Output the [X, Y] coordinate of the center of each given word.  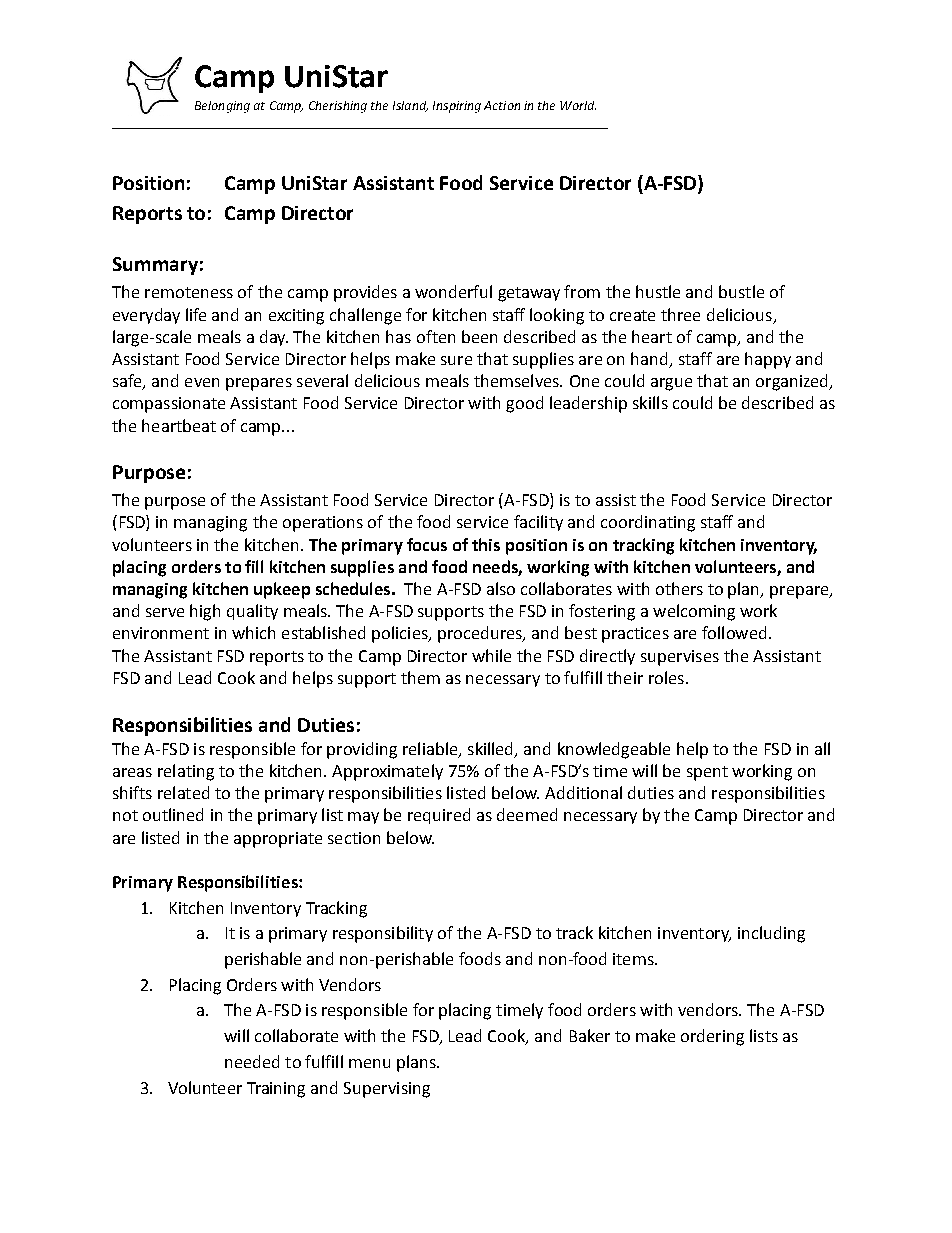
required [439, 816]
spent [707, 773]
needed [252, 1061]
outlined [173, 814]
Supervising [387, 1090]
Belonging [222, 107]
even [202, 382]
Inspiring [457, 107]
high [205, 612]
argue [671, 384]
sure [456, 360]
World [578, 105]
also [501, 588]
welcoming [694, 612]
